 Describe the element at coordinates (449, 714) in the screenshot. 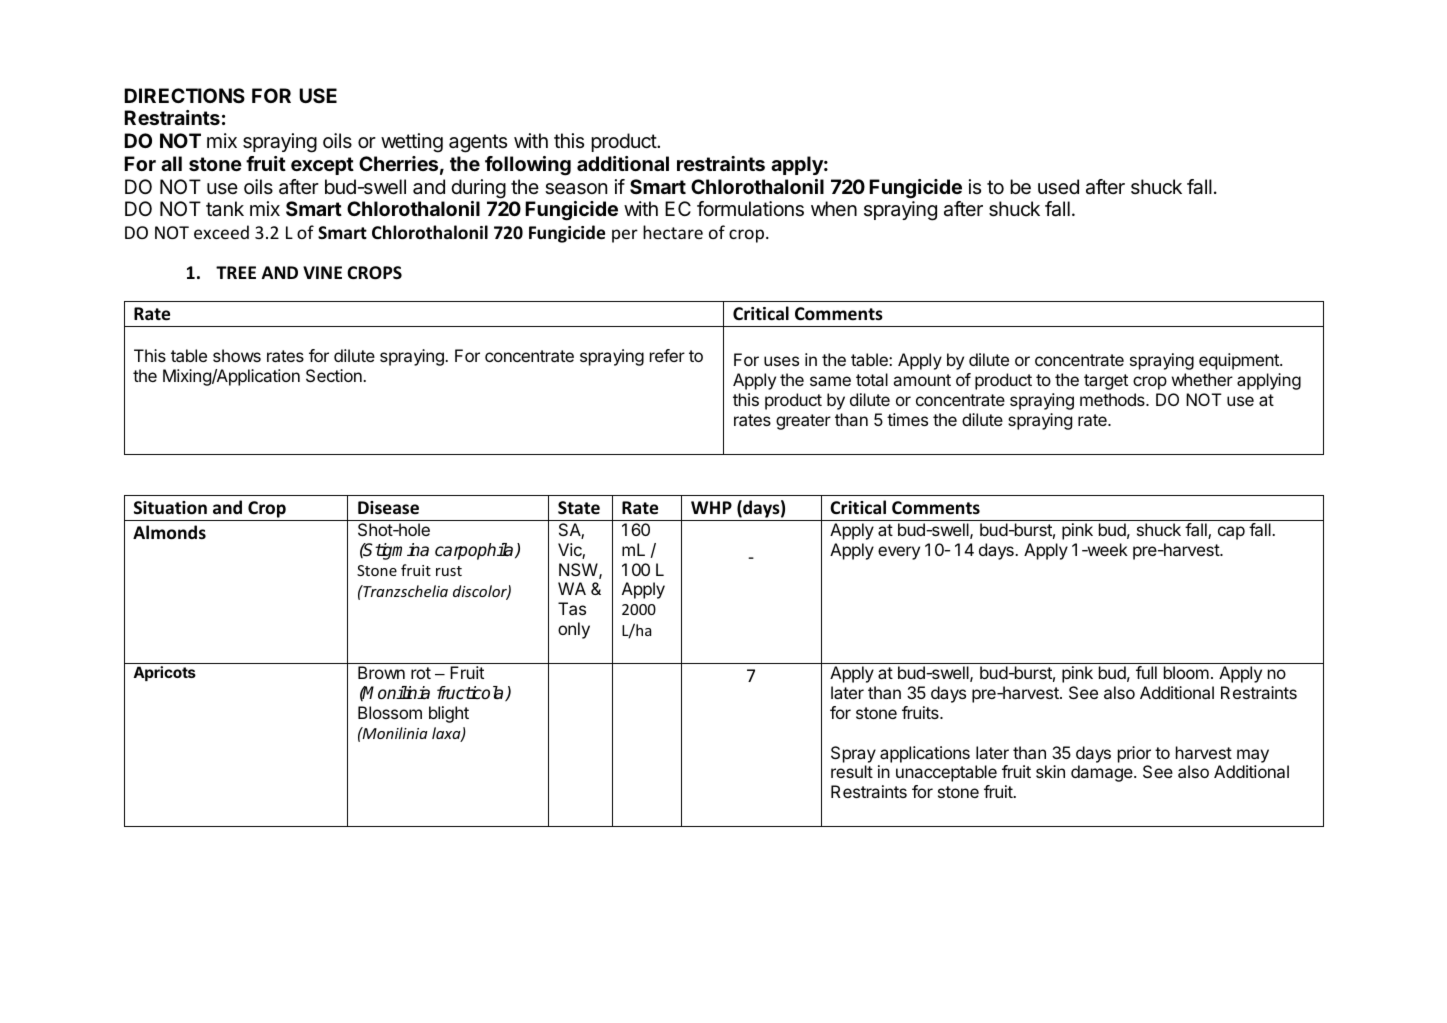

I see `blight` at that location.
